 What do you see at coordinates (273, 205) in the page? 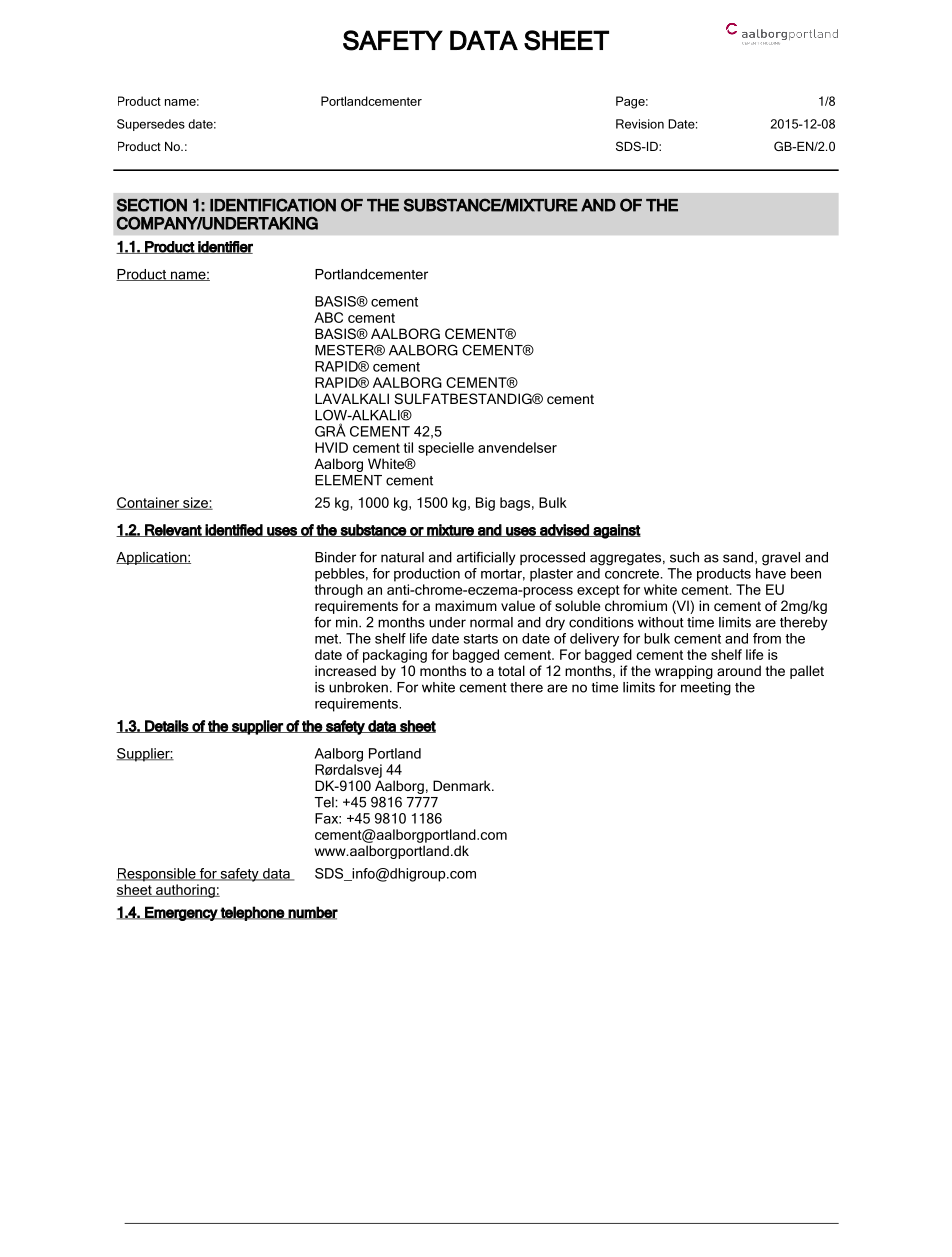
I see `IDENTIFICATION` at bounding box center [273, 205].
